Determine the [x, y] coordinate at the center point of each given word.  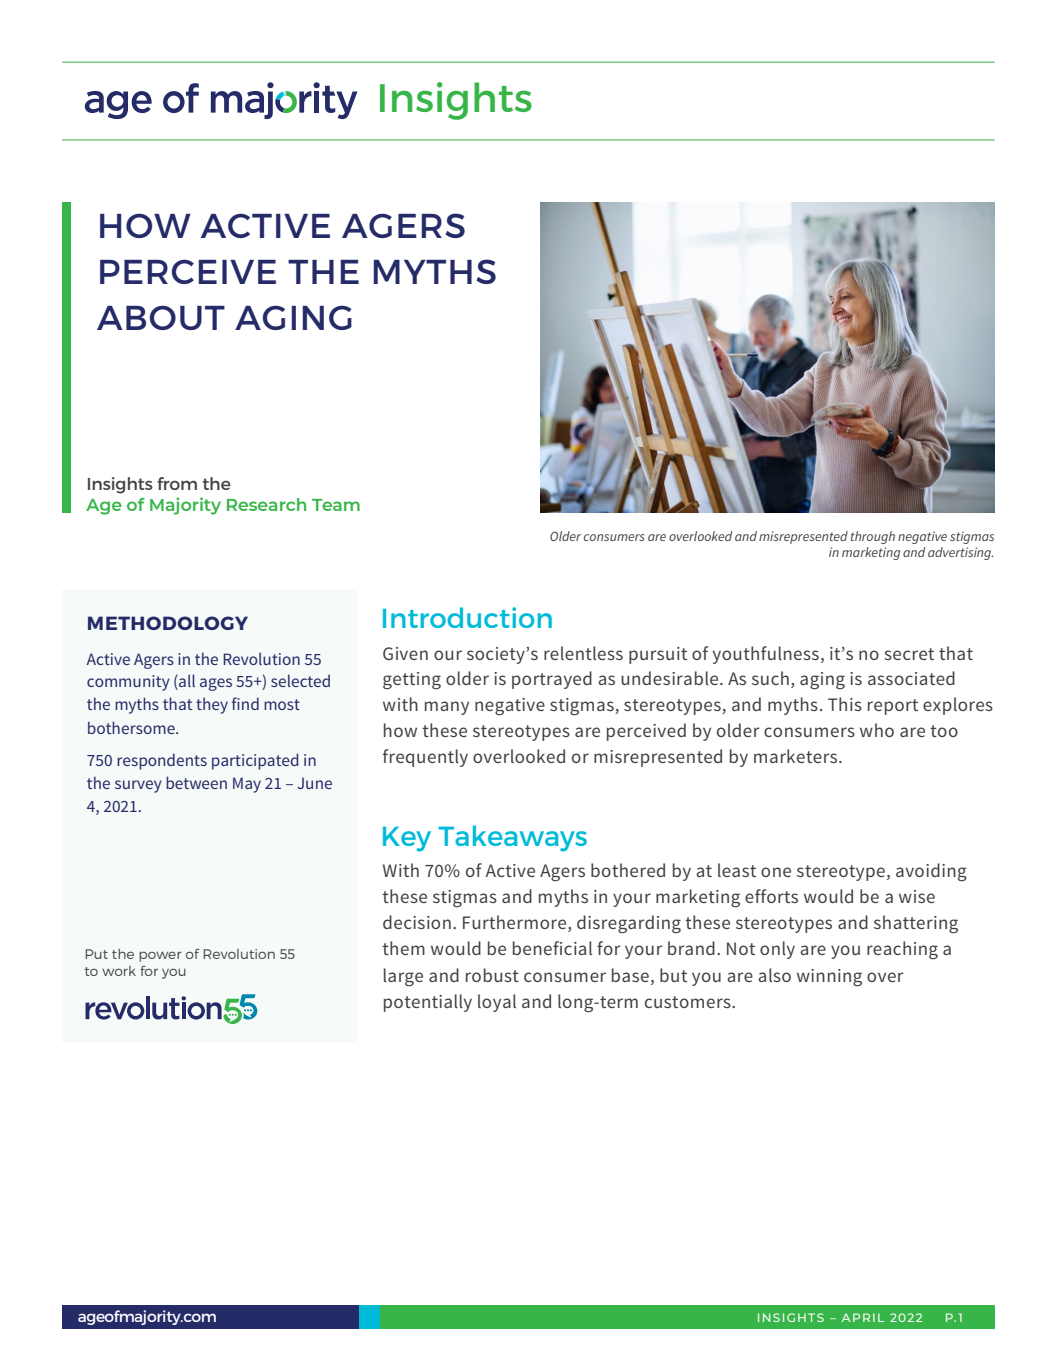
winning [829, 978]
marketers [797, 756]
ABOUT [161, 317]
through [873, 537]
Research [266, 504]
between [196, 782]
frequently [425, 758]
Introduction [467, 617]
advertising [960, 553]
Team [336, 505]
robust [492, 975]
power [160, 956]
